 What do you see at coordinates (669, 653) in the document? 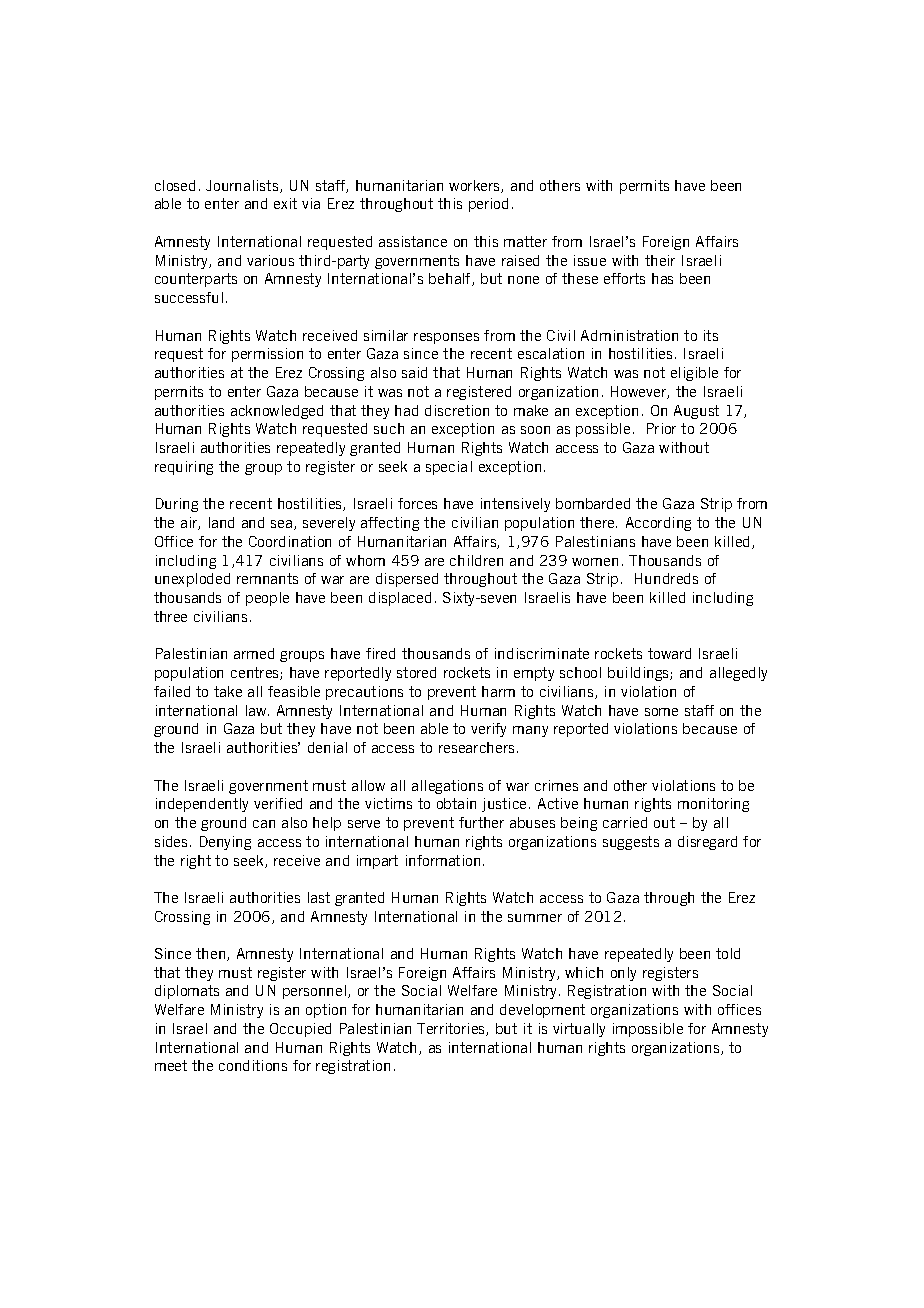
I see `toward` at bounding box center [669, 653].
